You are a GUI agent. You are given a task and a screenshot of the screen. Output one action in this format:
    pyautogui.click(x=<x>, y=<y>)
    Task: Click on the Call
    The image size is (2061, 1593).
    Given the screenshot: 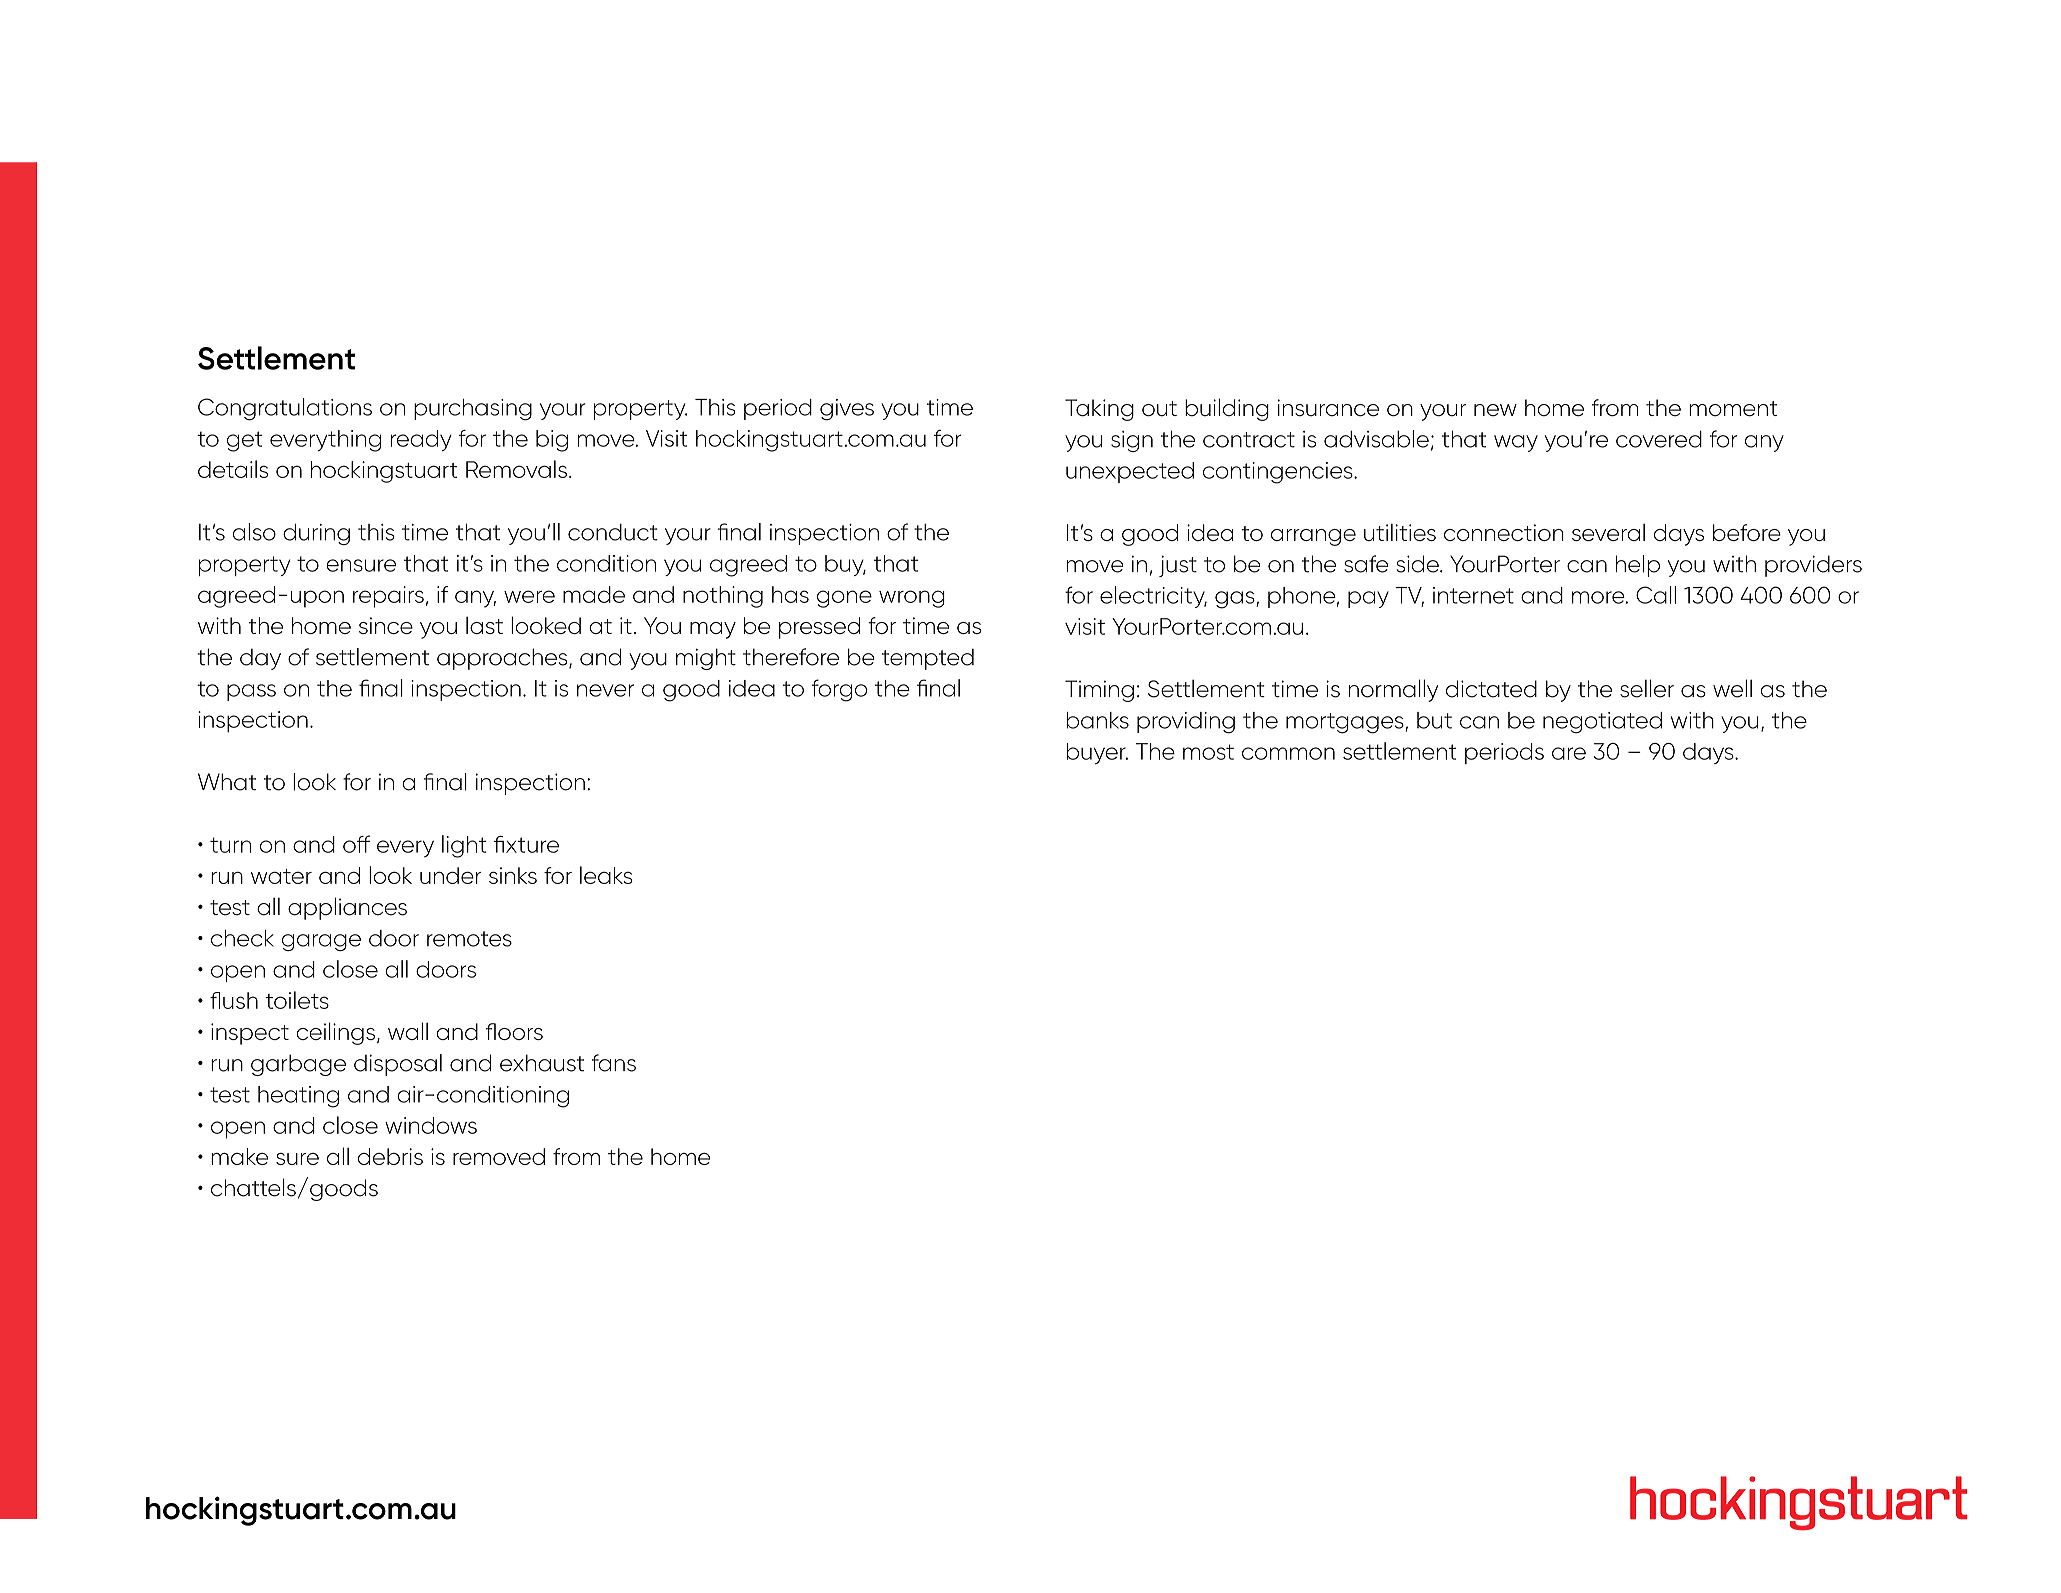 What is the action you would take?
    pyautogui.click(x=1656, y=595)
